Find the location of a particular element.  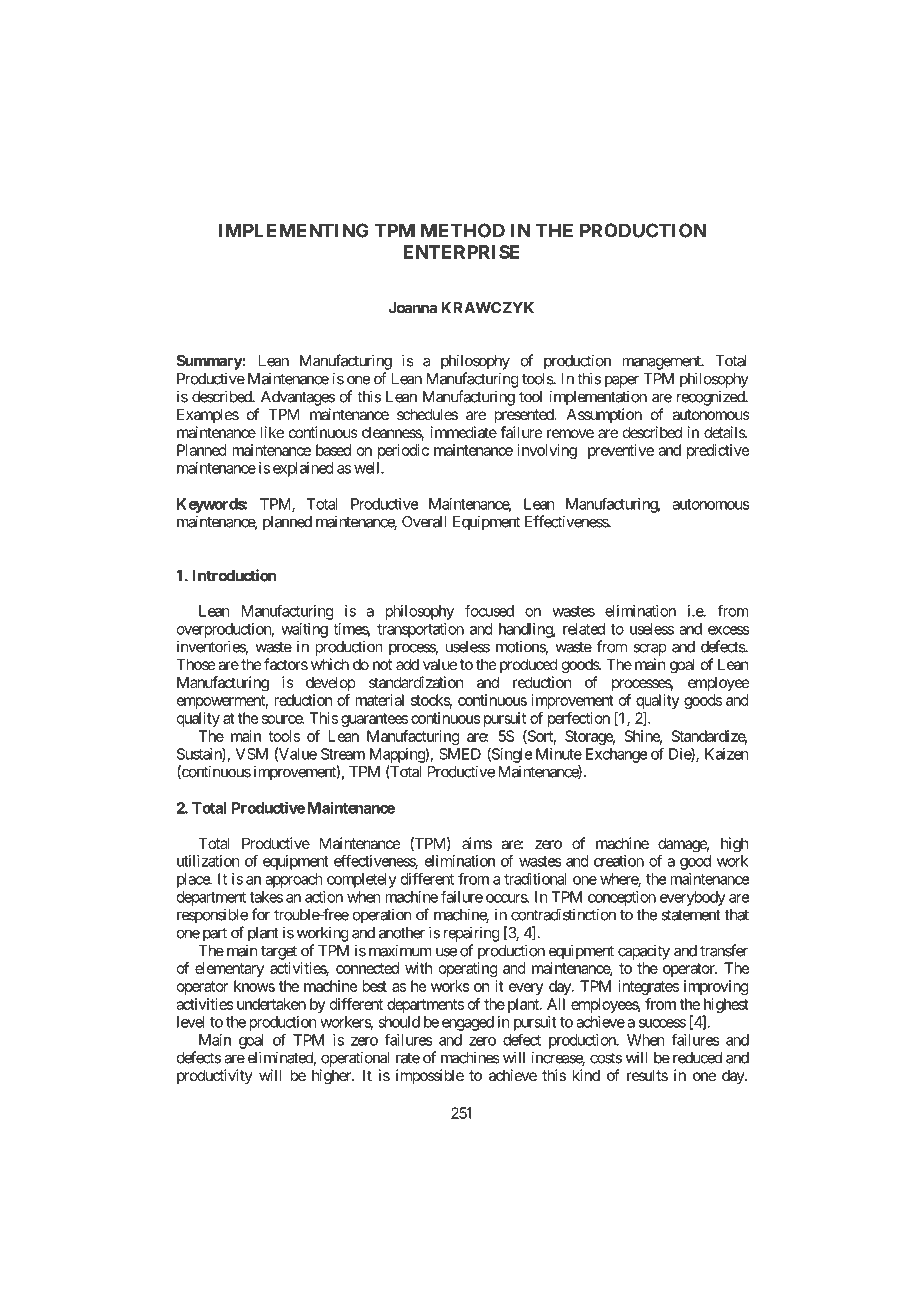

VSM is located at coordinates (252, 754).
